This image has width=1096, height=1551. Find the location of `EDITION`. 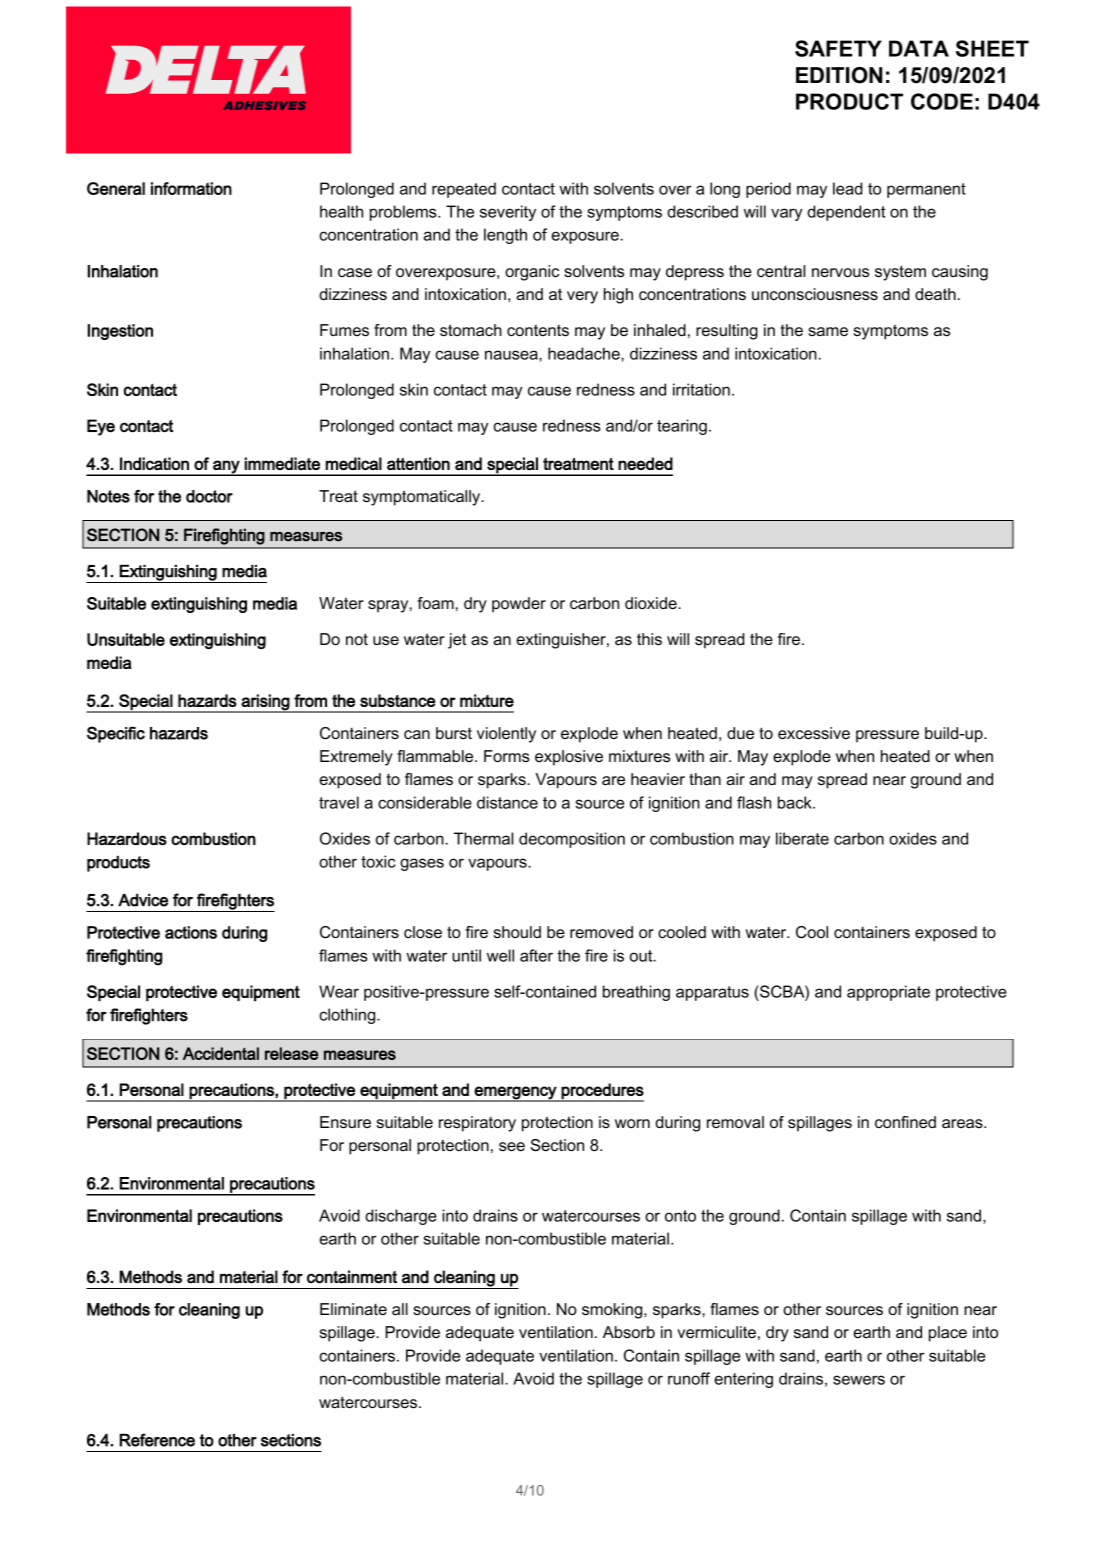

EDITION is located at coordinates (839, 75).
